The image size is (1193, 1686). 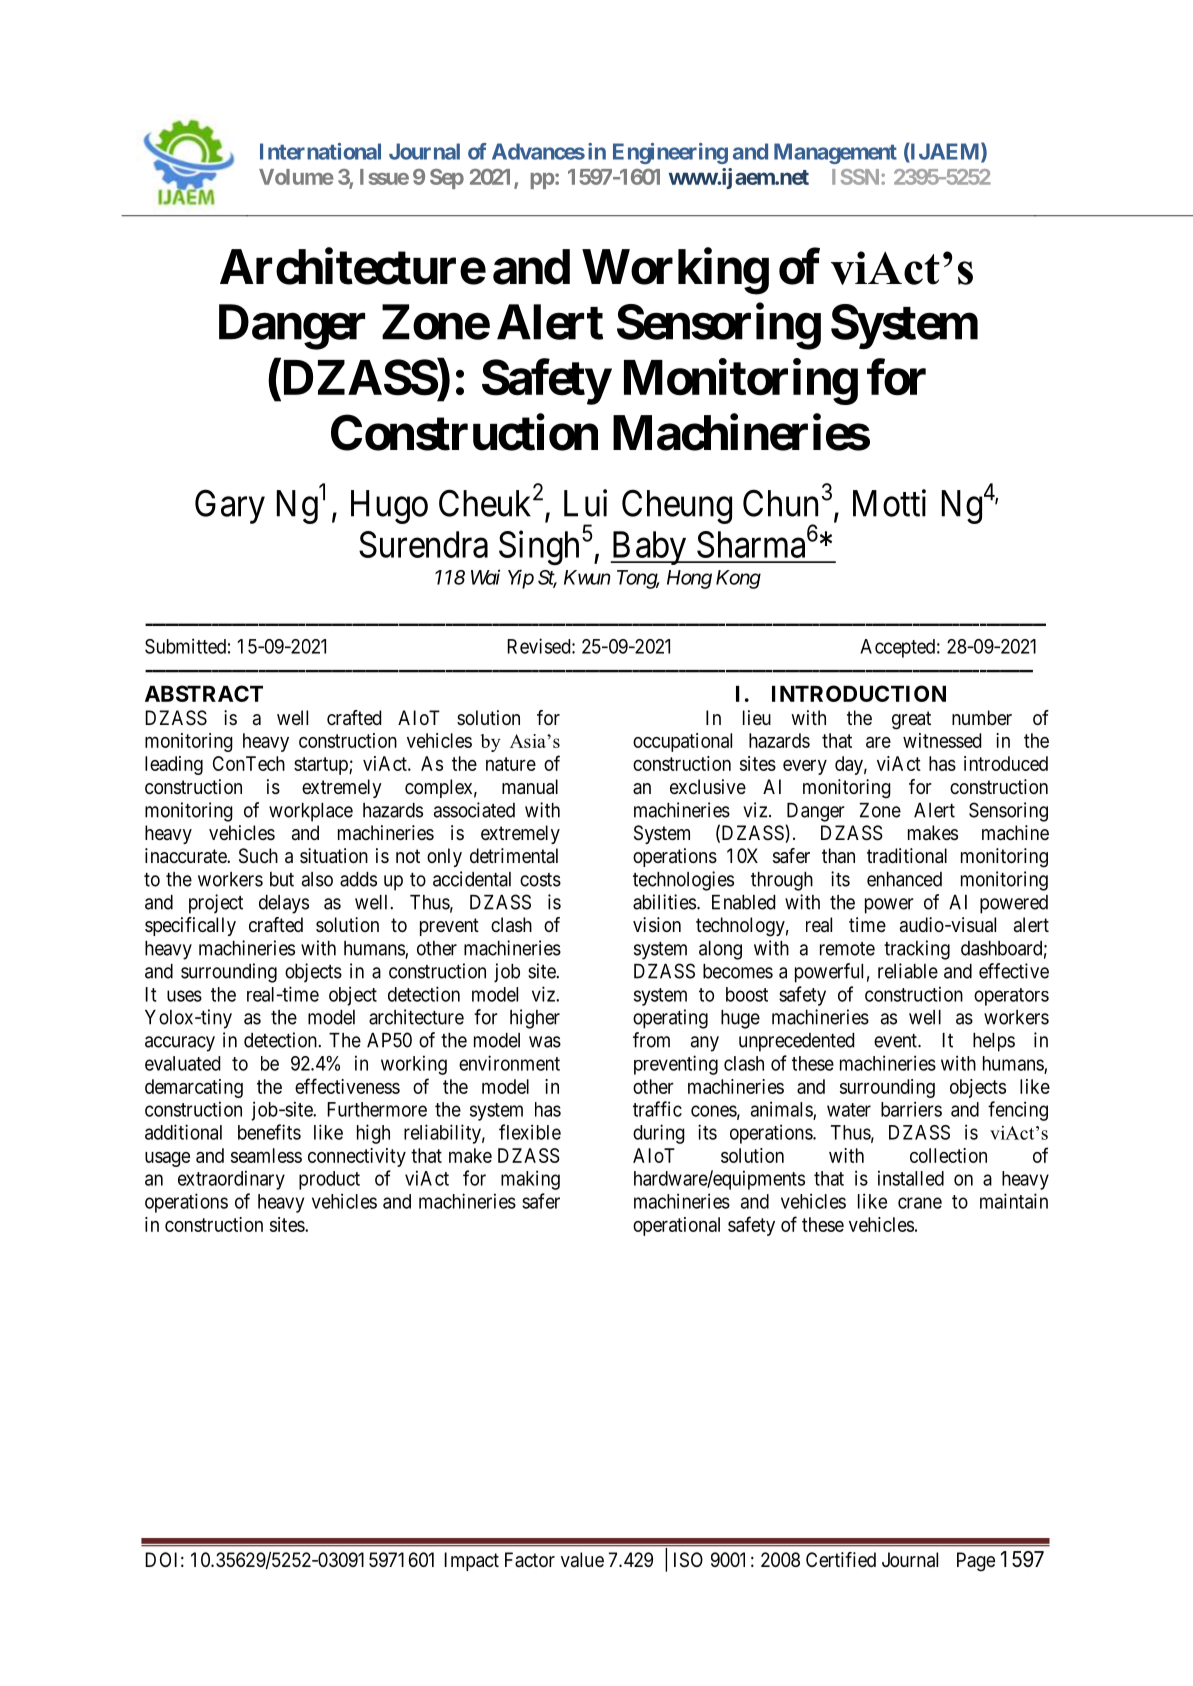 I want to click on great, so click(x=911, y=720).
